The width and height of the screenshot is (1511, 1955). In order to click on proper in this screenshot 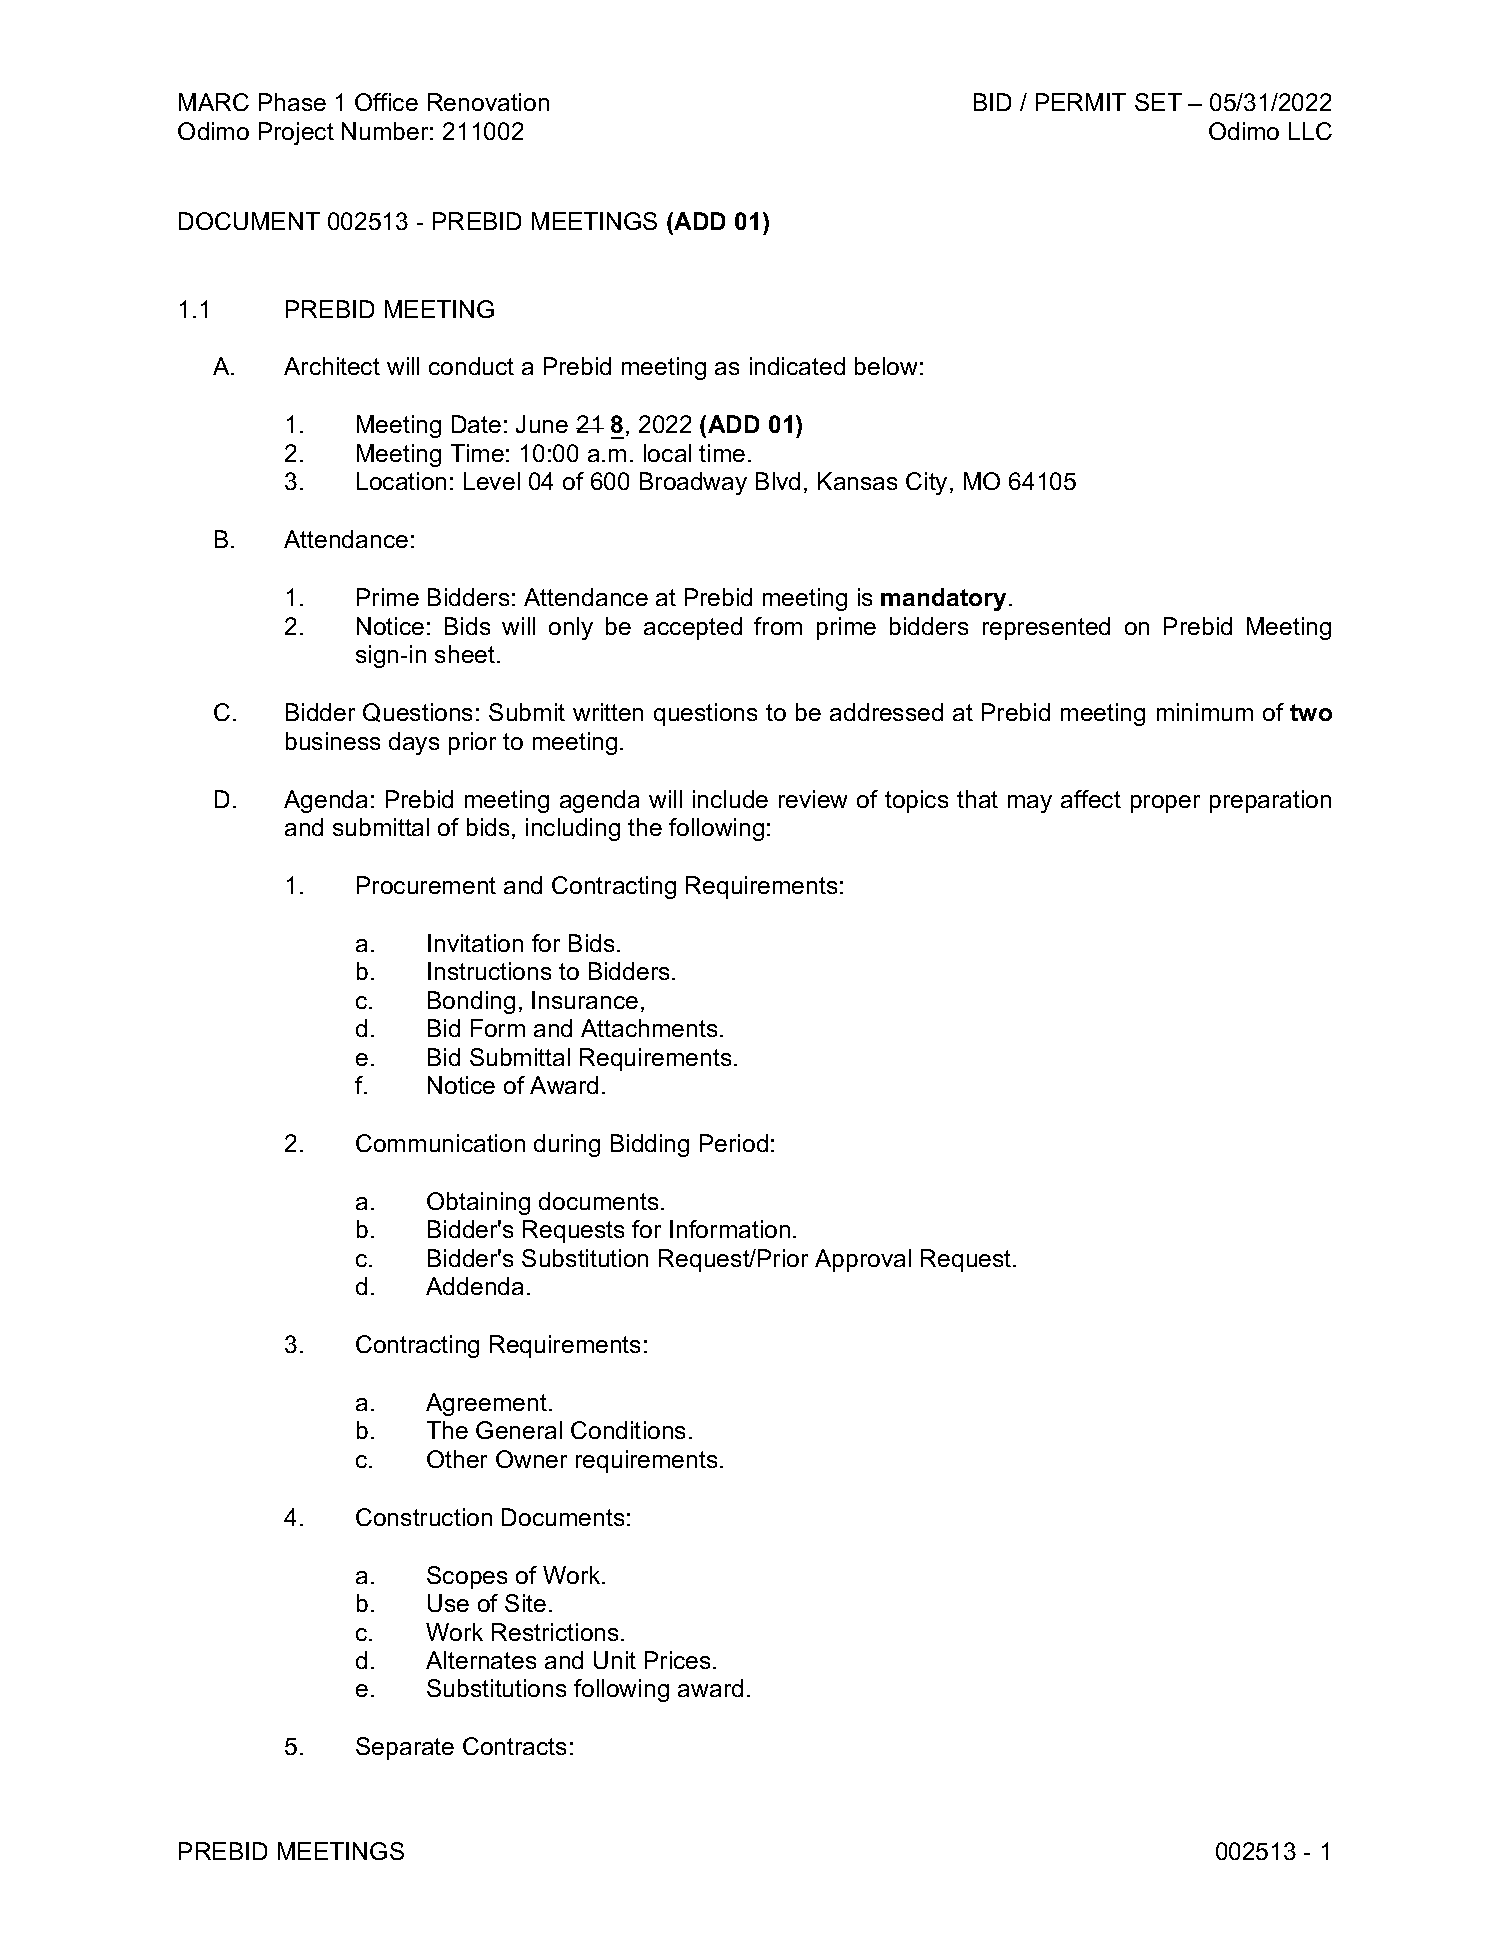, I will do `click(1165, 804)`.
